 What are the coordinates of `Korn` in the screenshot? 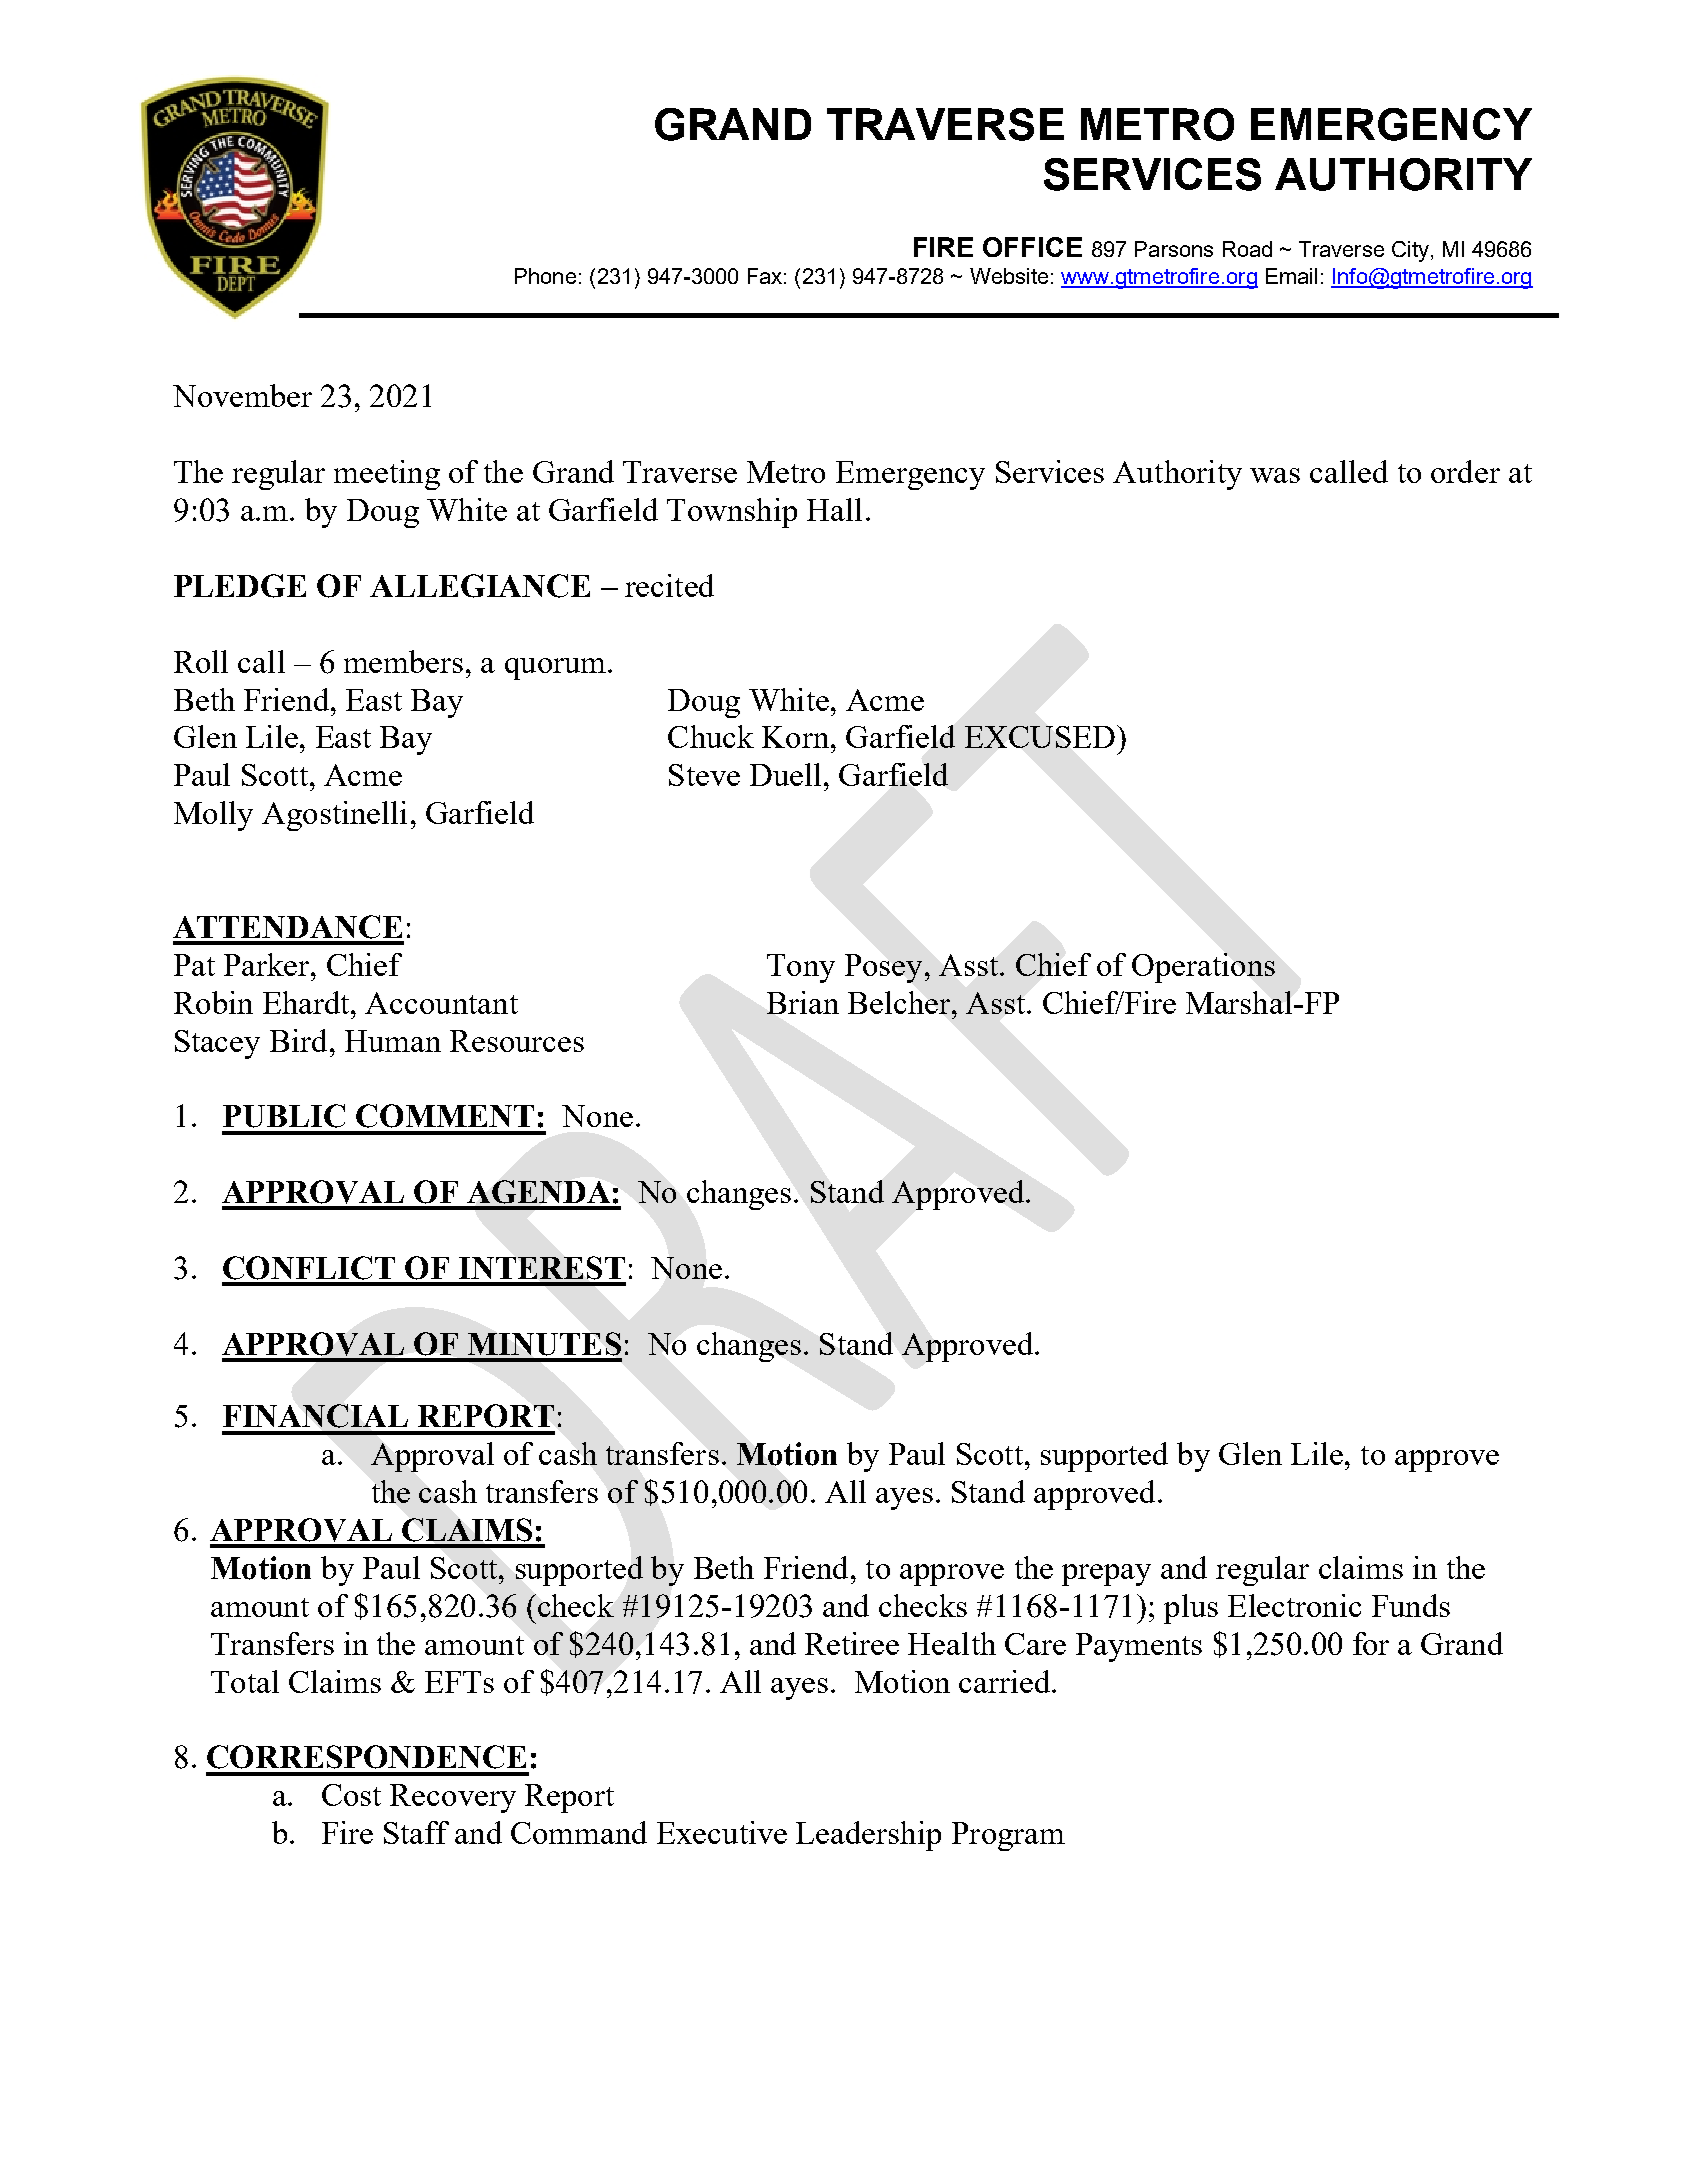 It's located at (797, 737).
